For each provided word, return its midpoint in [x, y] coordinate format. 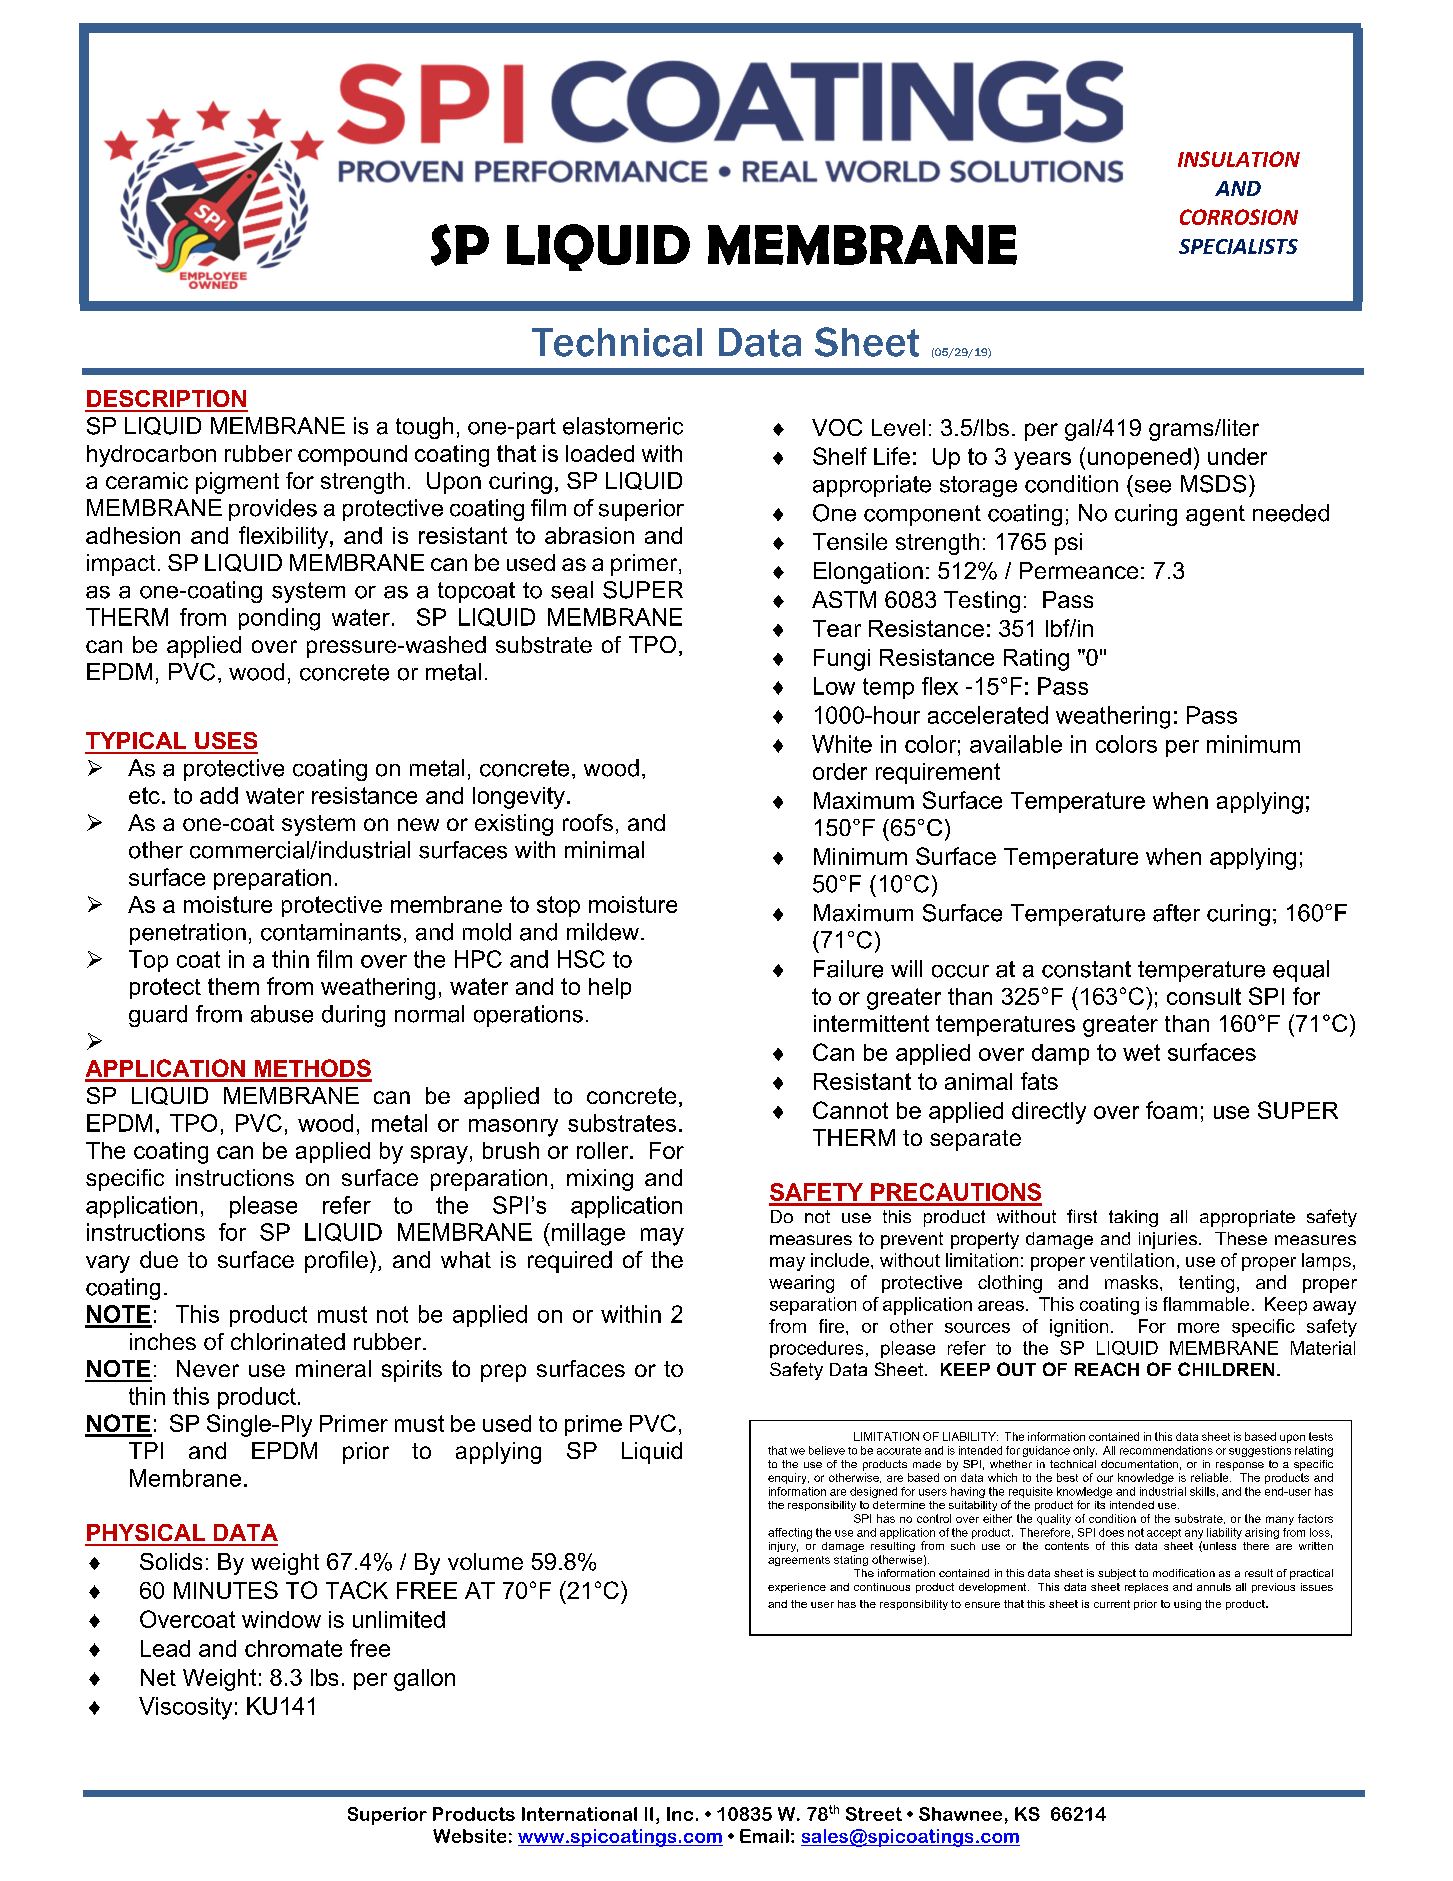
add [219, 795]
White [842, 744]
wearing [801, 1284]
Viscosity [185, 1708]
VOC [837, 427]
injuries [1168, 1240]
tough [424, 428]
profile [336, 1262]
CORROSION [1239, 217]
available [1016, 744]
